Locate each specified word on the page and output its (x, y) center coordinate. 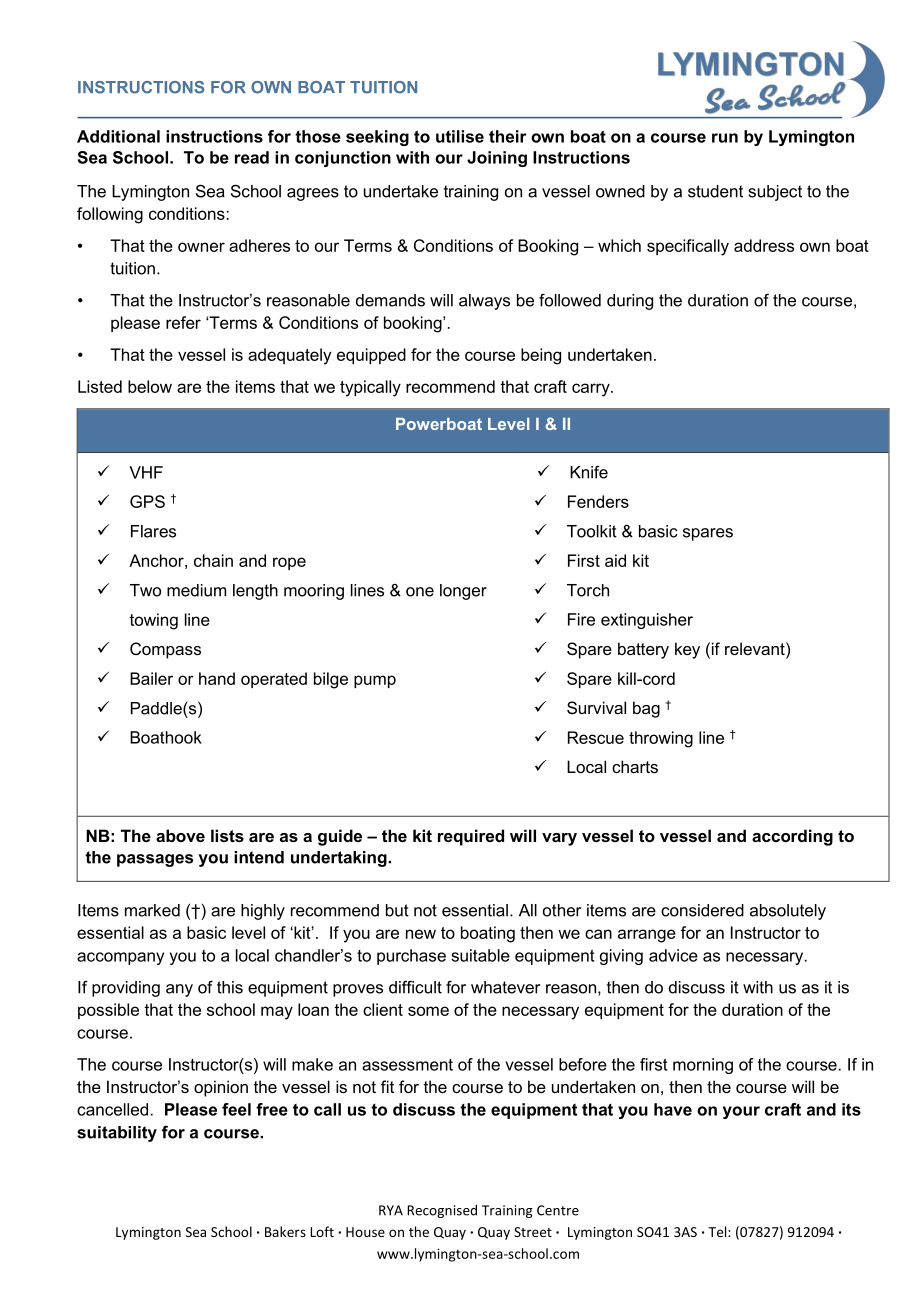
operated (274, 680)
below (150, 386)
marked (152, 910)
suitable (480, 955)
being (541, 356)
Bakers (285, 1231)
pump (375, 681)
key (687, 650)
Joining (497, 159)
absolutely (788, 912)
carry (592, 390)
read (252, 157)
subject (775, 193)
